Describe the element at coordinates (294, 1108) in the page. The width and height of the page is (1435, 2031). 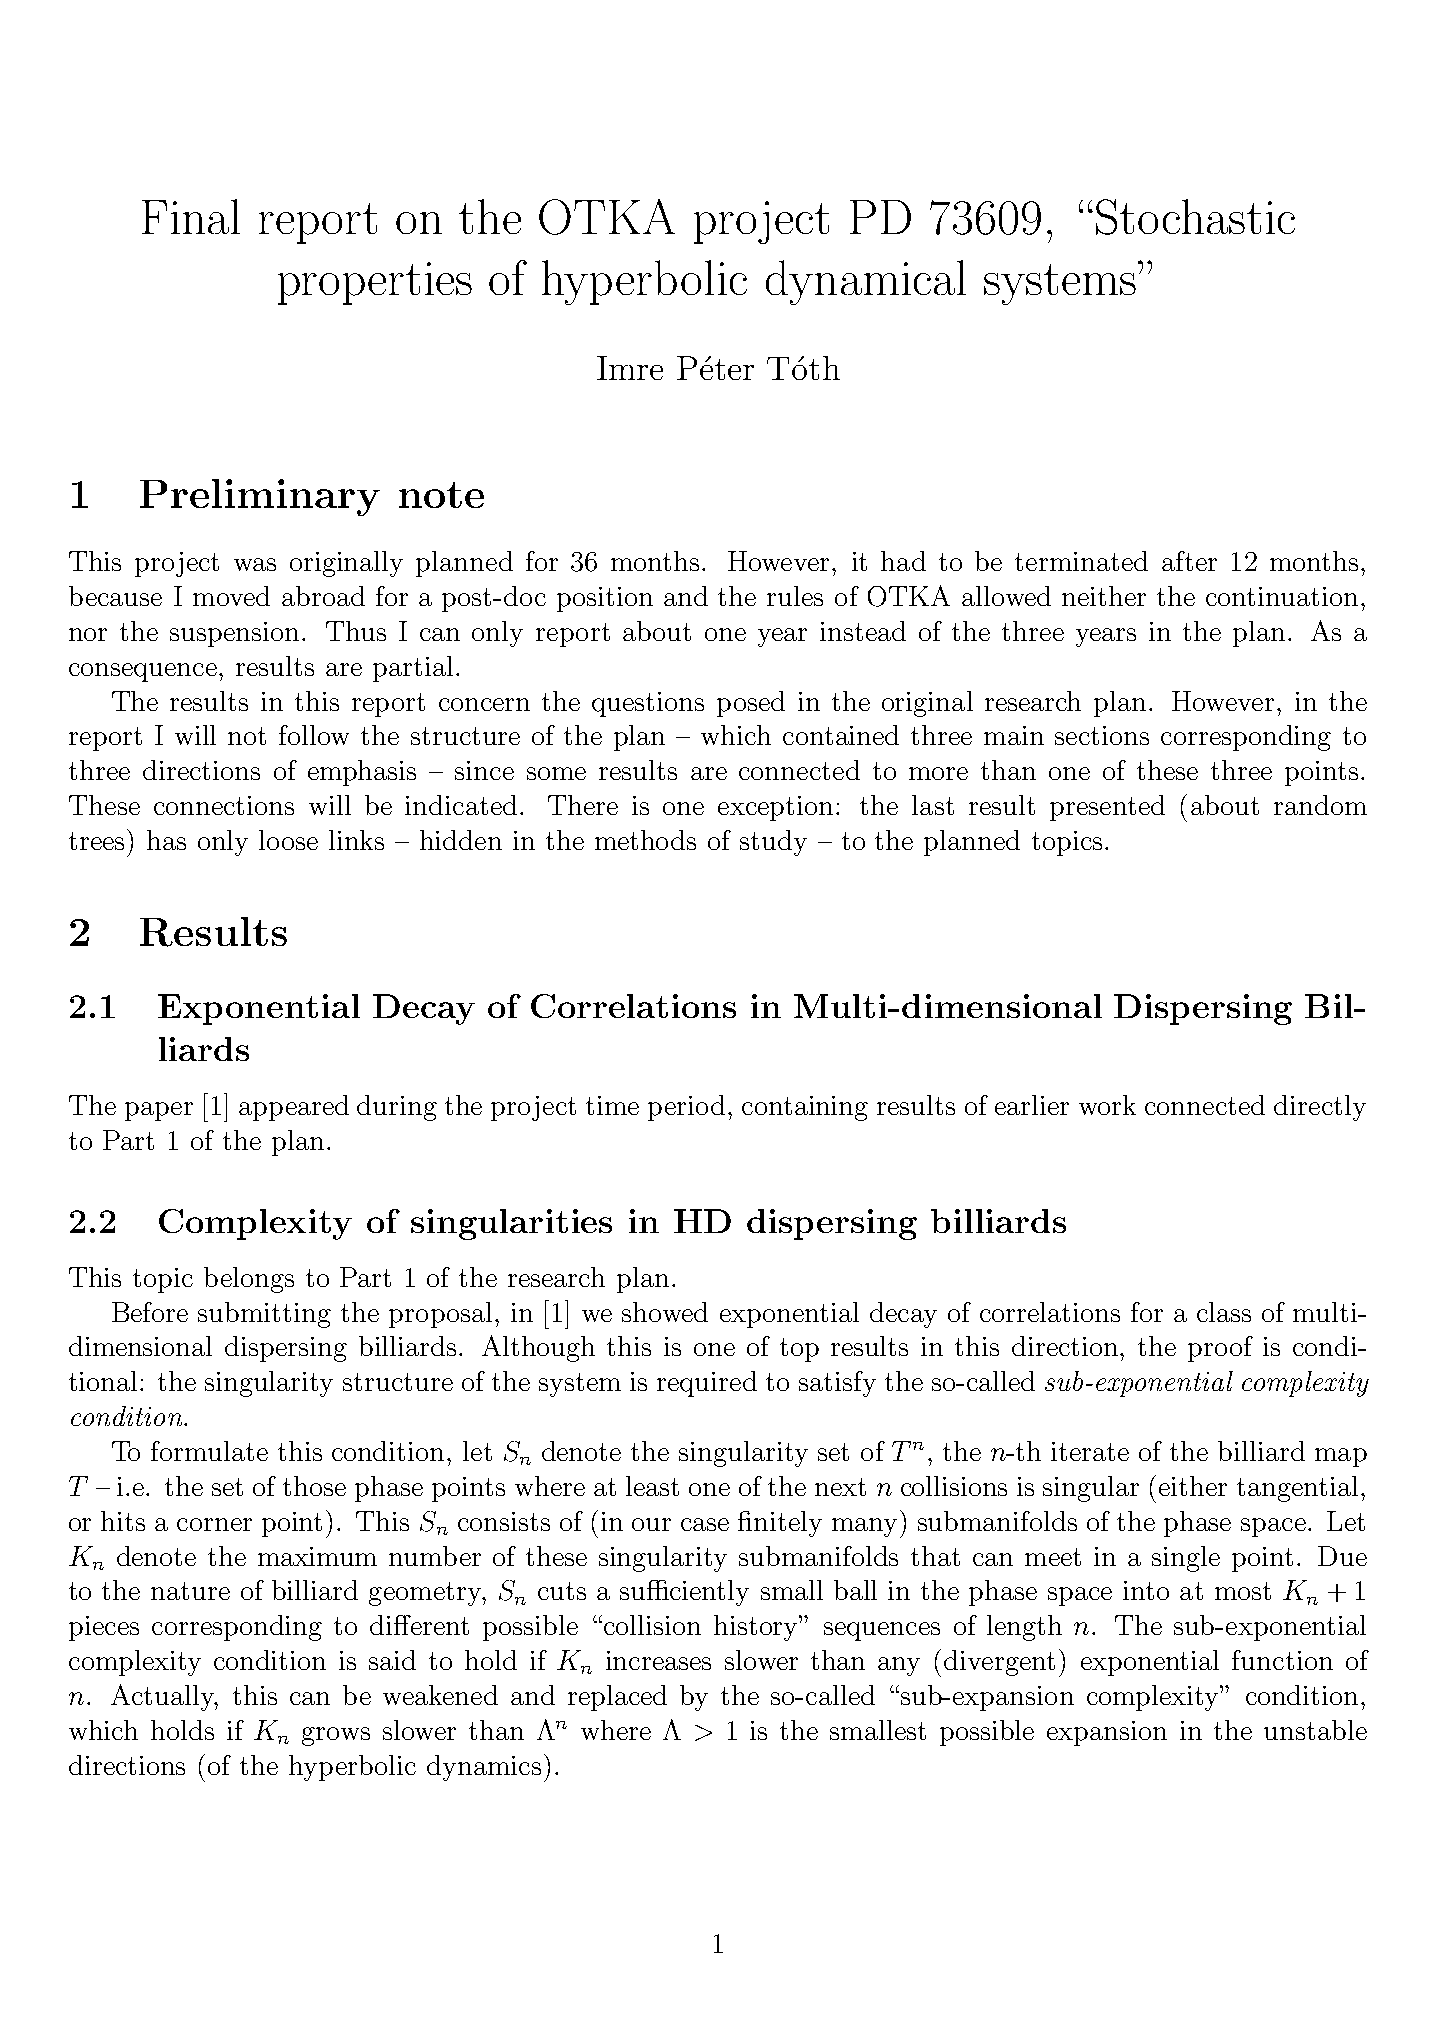
I see `appeared` at that location.
